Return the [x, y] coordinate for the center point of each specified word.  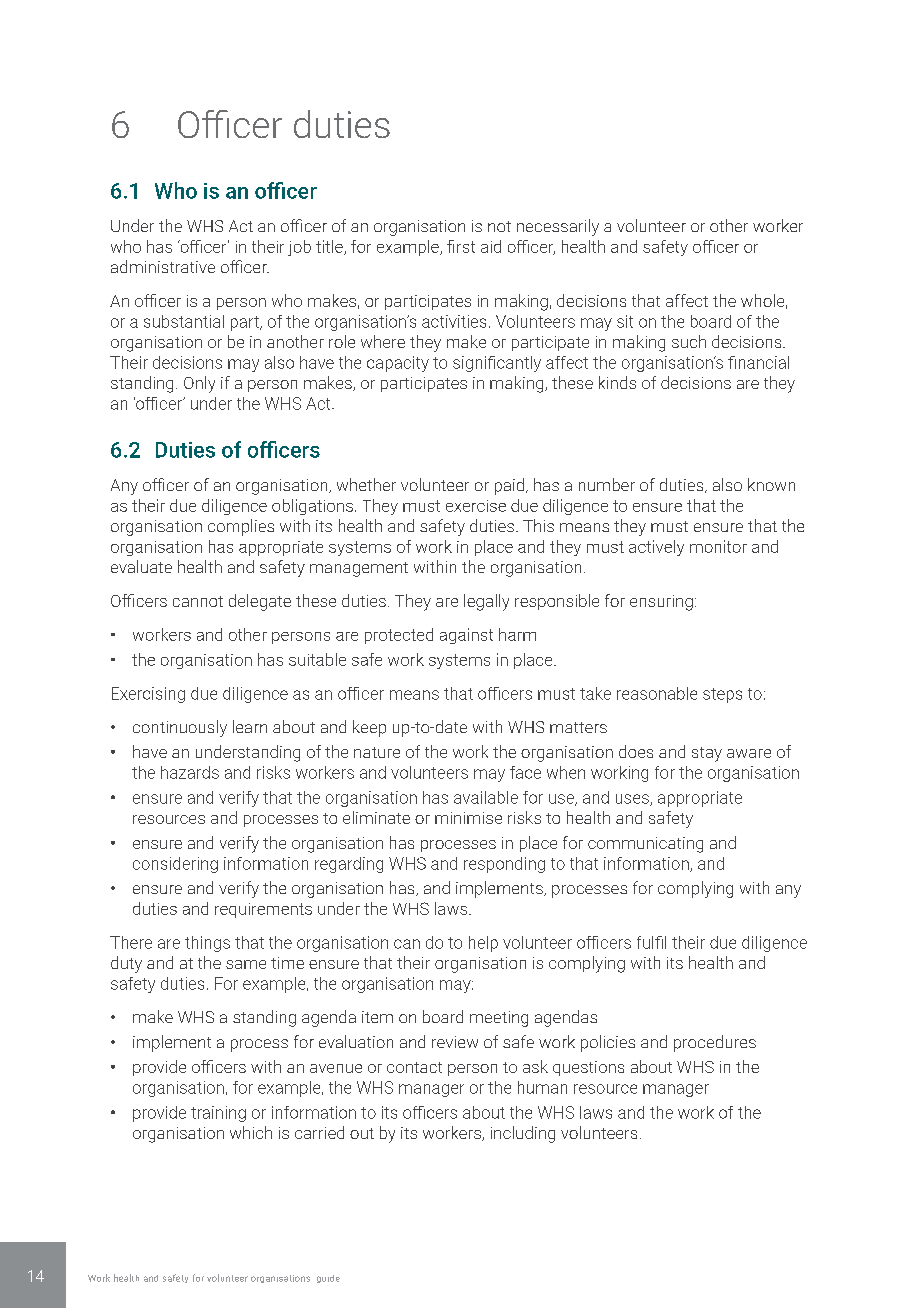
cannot [198, 601]
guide [328, 1279]
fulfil [651, 942]
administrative [163, 266]
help [483, 944]
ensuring [661, 603]
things [207, 944]
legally [486, 602]
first [461, 246]
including [523, 1134]
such [689, 341]
